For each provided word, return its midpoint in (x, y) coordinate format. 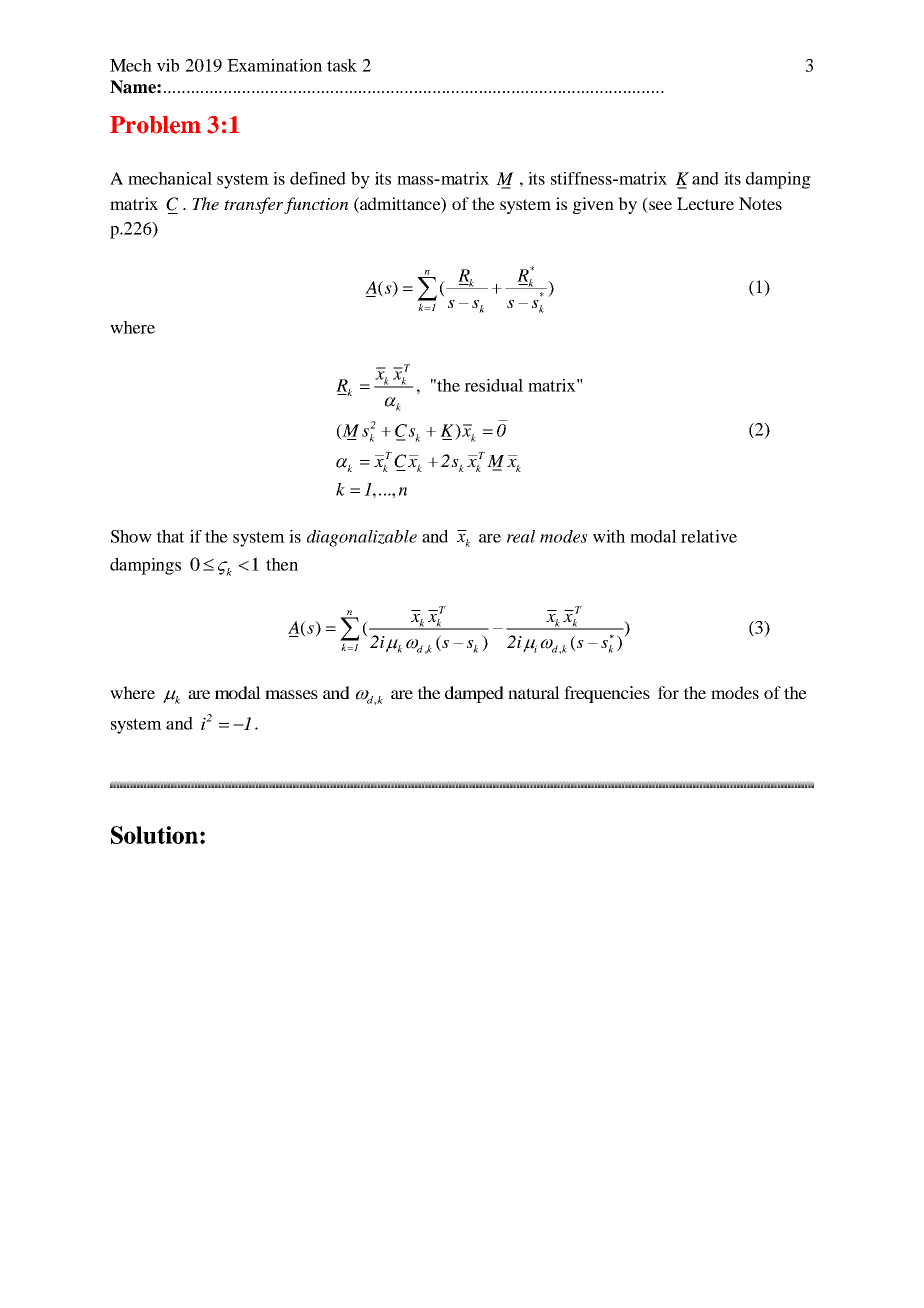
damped (474, 694)
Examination (274, 65)
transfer (254, 205)
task (342, 65)
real (521, 536)
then (282, 564)
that (170, 536)
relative (709, 536)
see (659, 207)
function (316, 205)
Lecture (705, 203)
